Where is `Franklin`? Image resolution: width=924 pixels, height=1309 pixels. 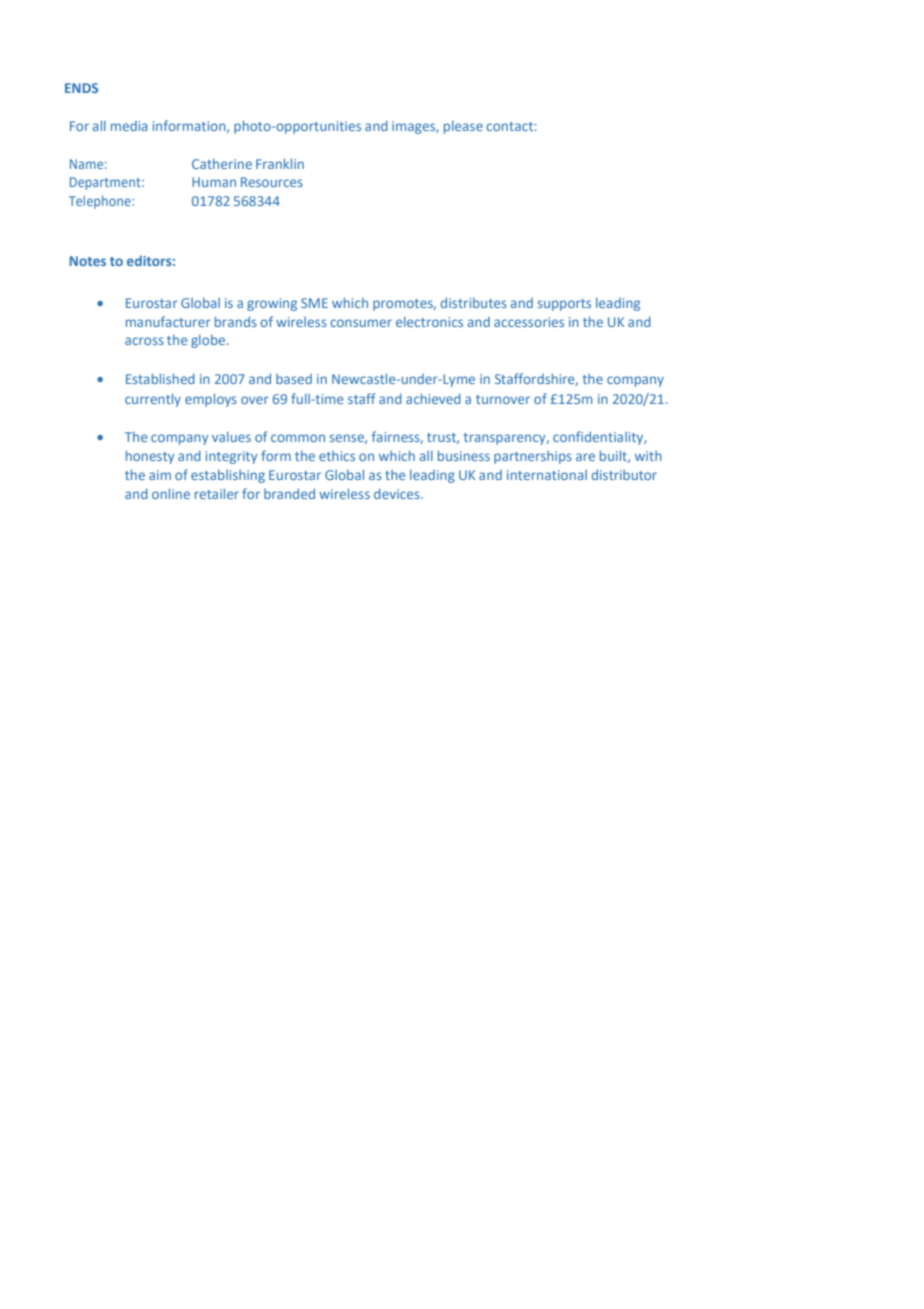 Franklin is located at coordinates (280, 164).
